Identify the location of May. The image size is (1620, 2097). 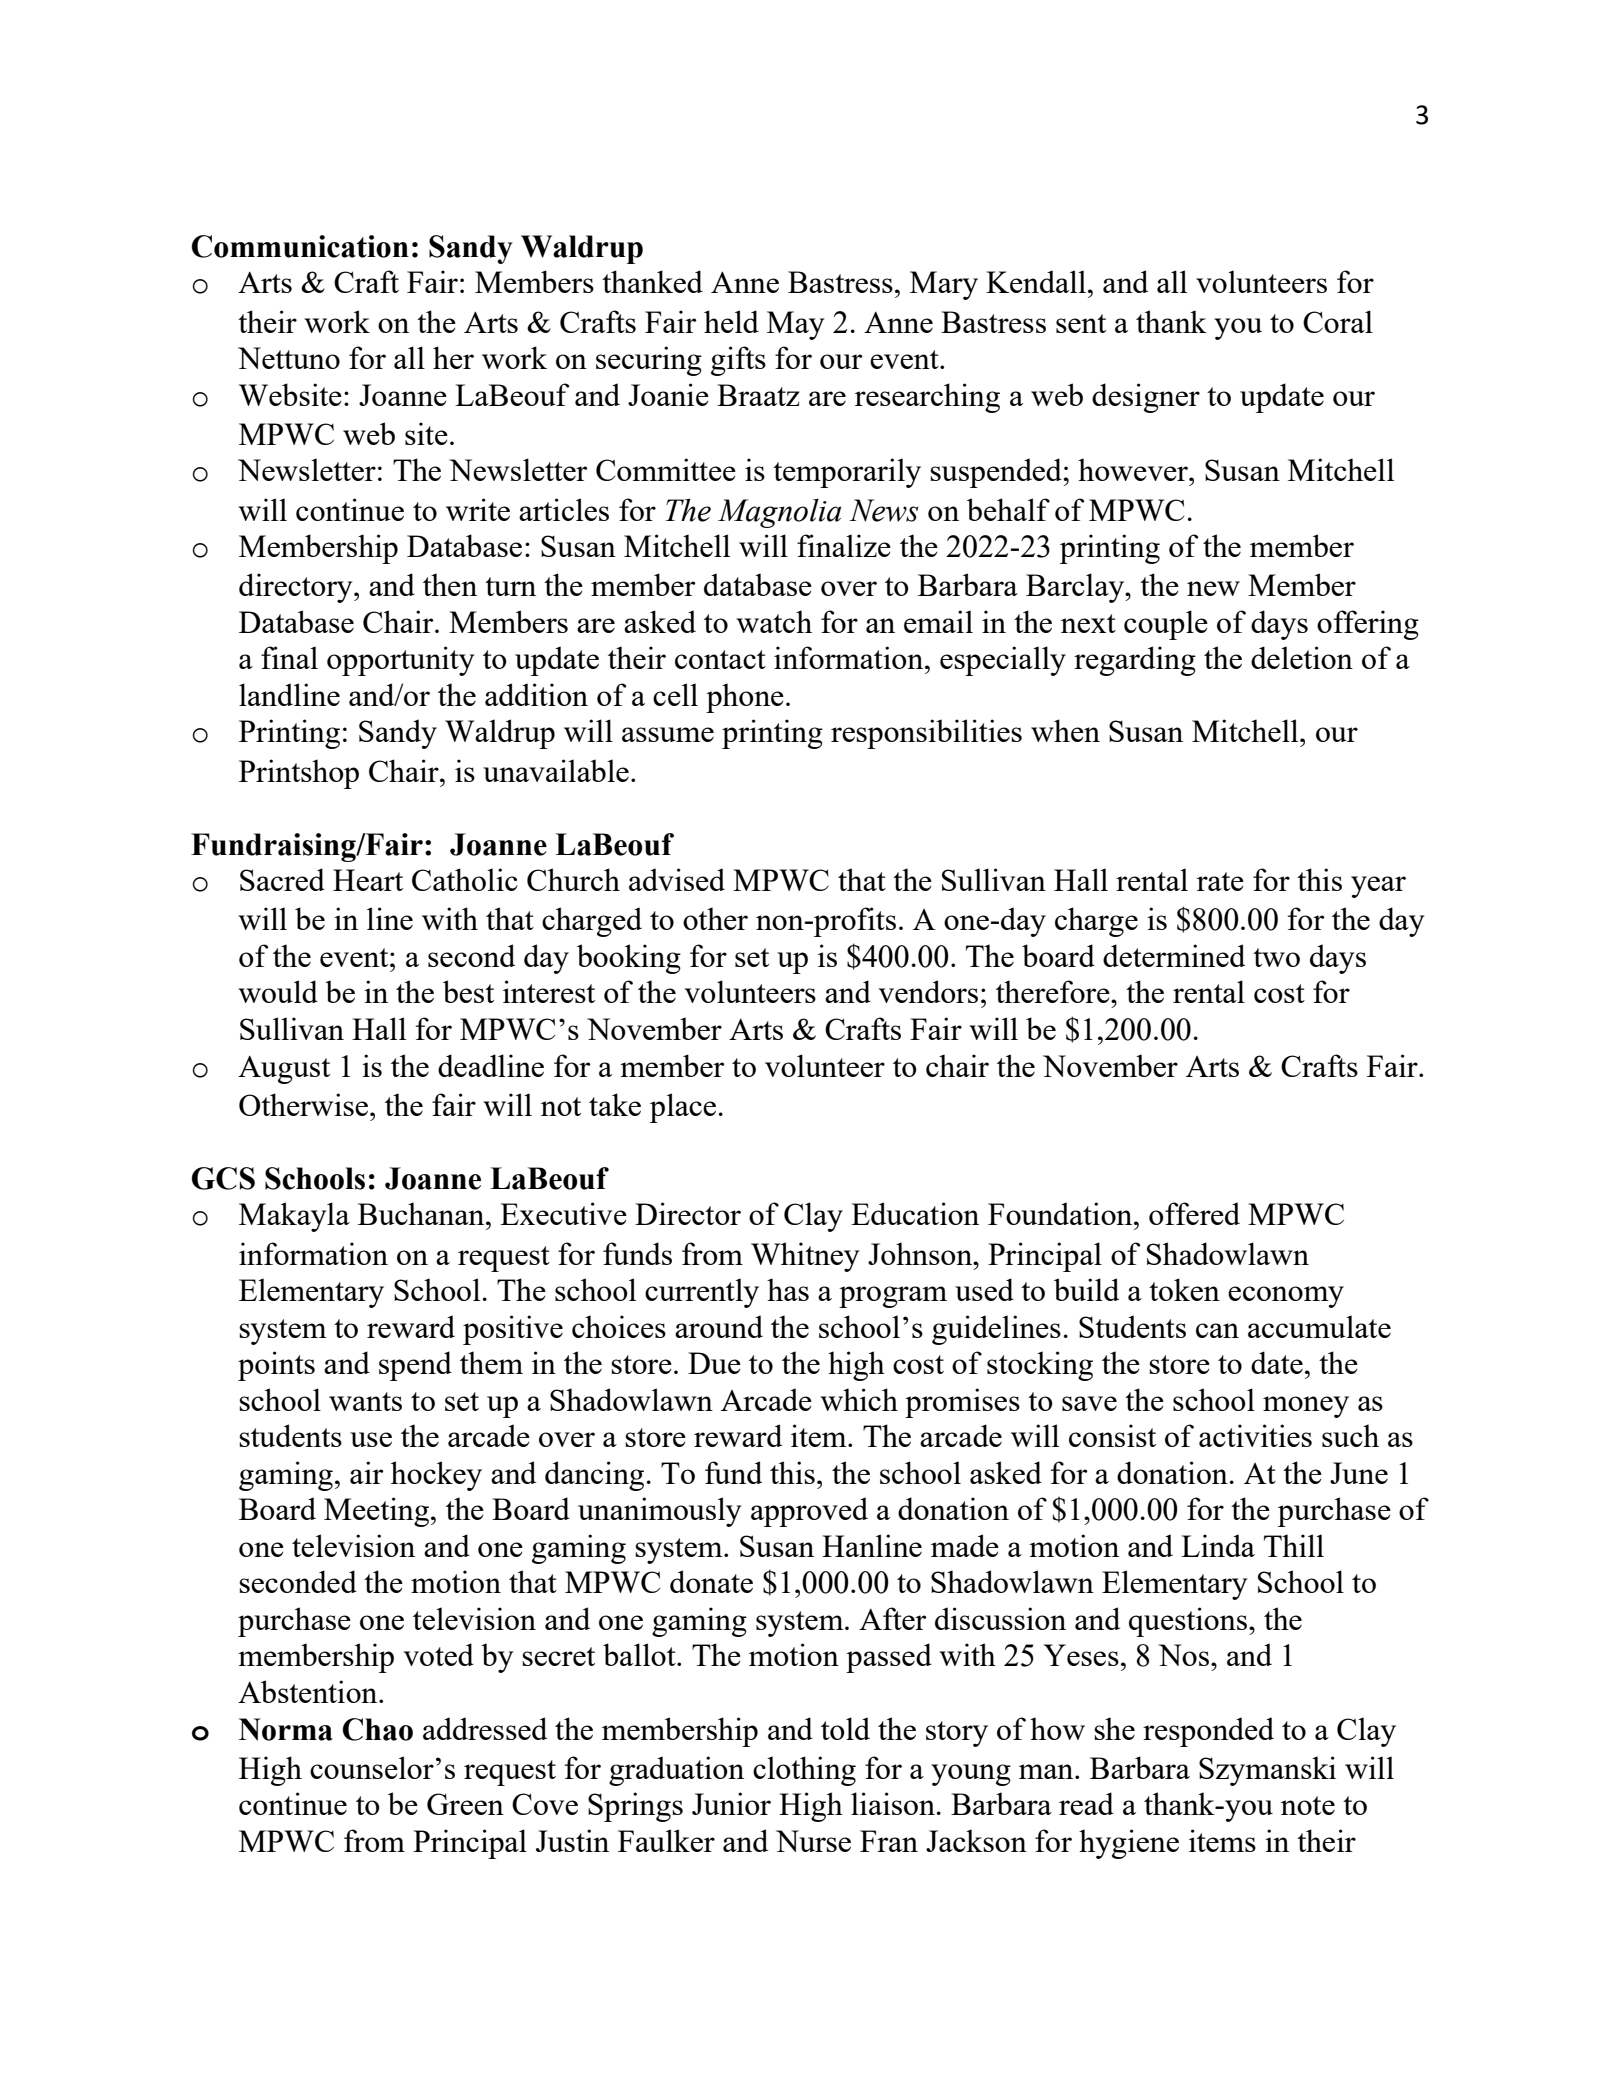
(795, 325).
